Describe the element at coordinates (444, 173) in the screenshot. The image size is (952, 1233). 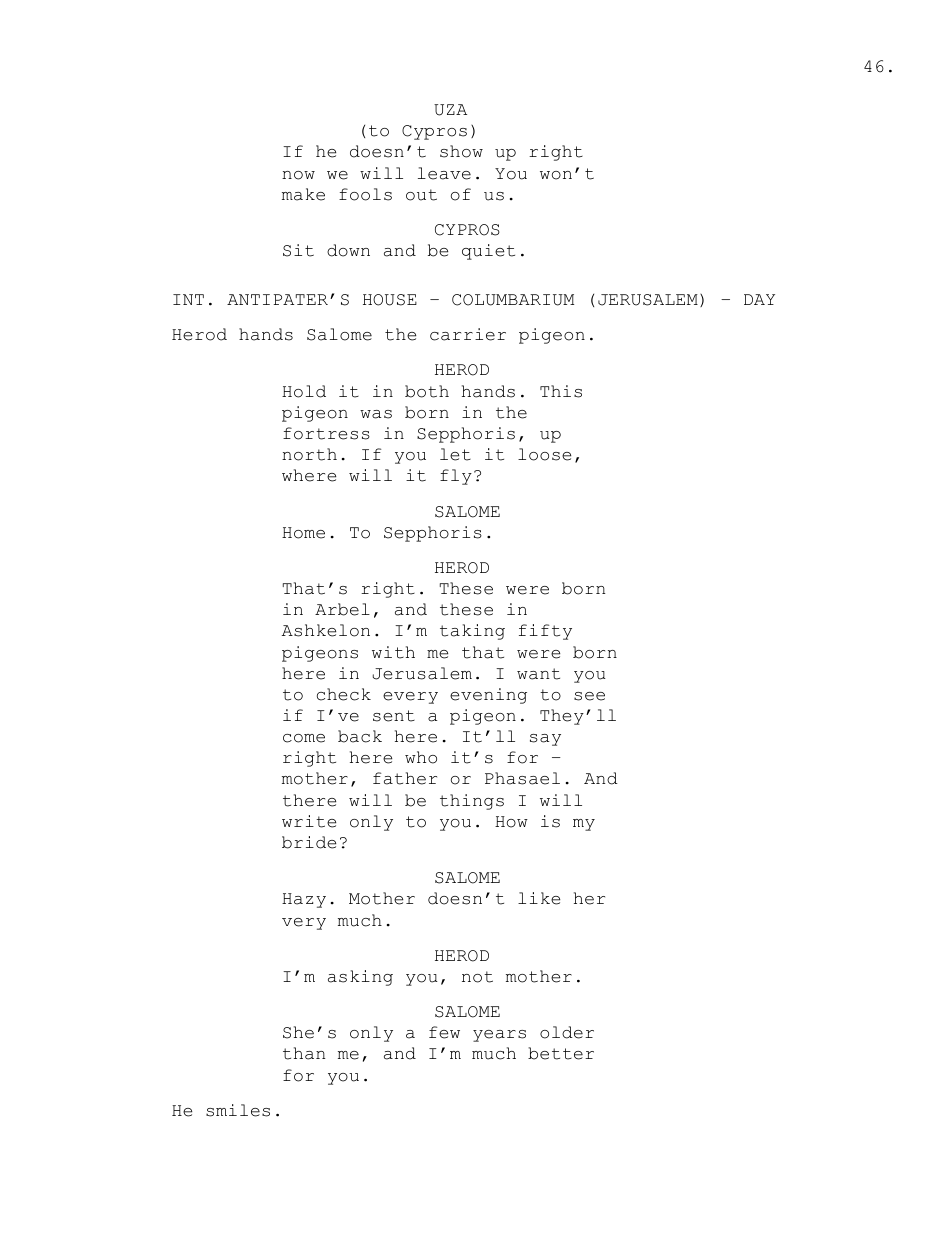
I see `leave` at that location.
